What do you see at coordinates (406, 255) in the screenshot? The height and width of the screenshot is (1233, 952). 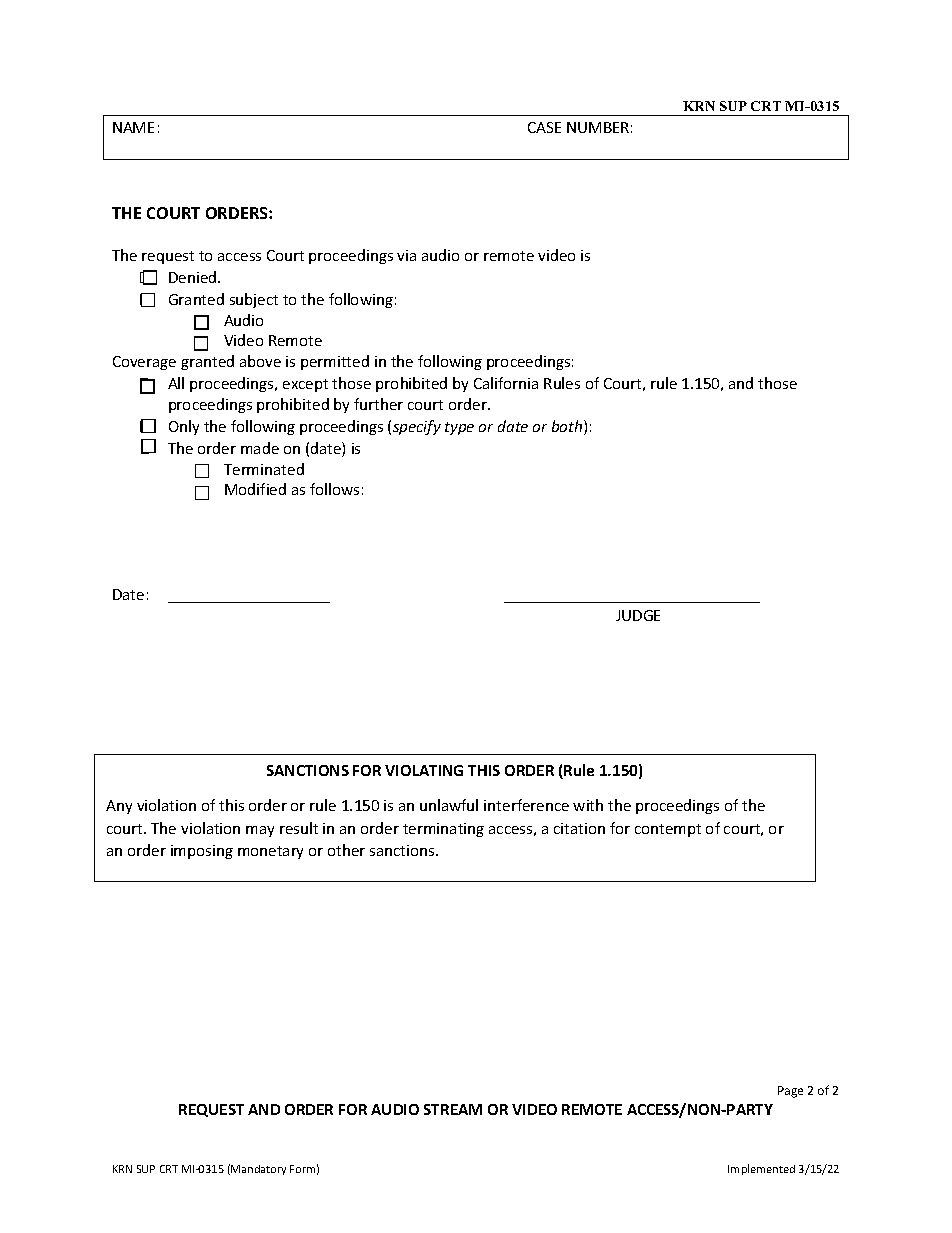 I see `via` at bounding box center [406, 255].
